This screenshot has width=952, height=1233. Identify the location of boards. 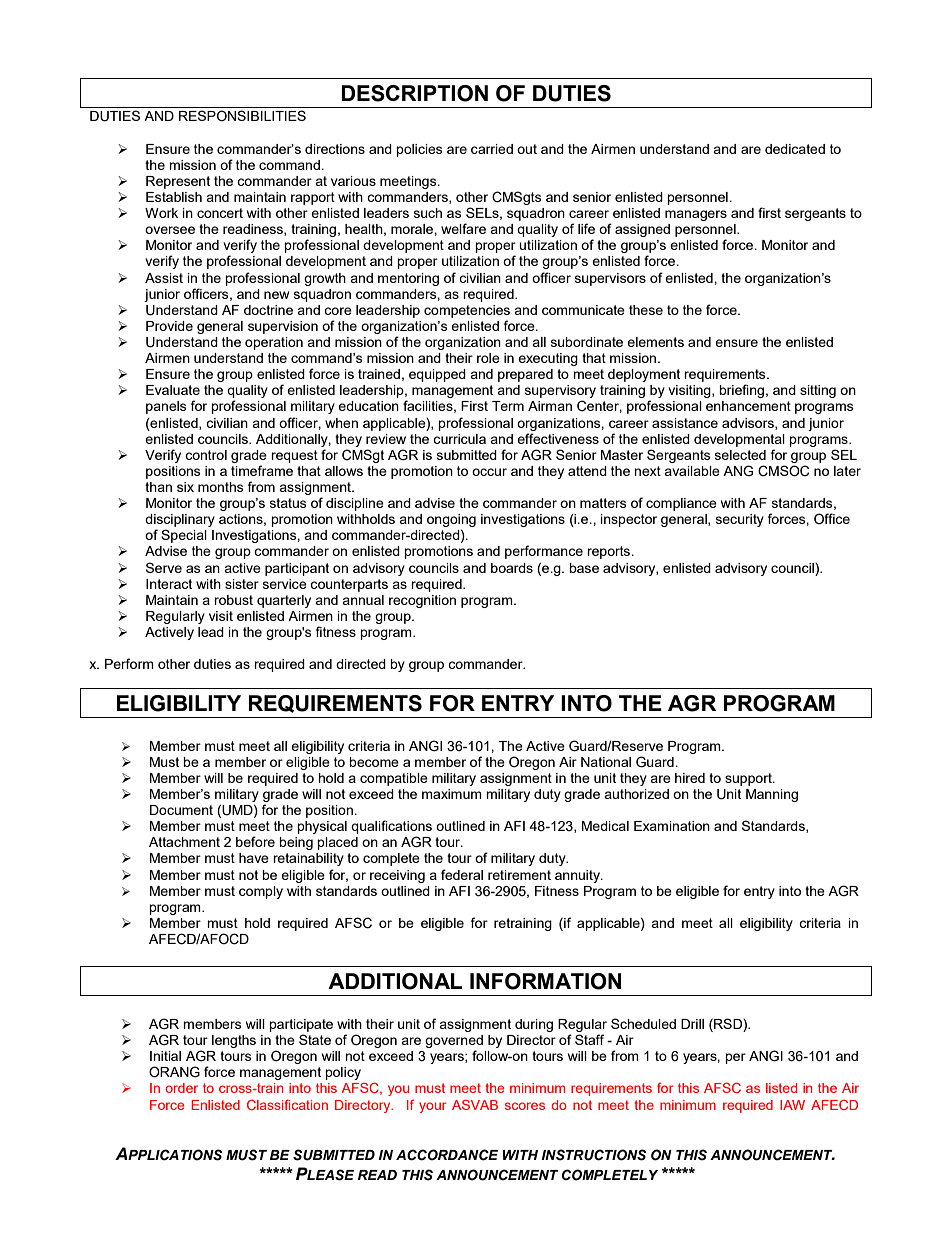
(512, 568).
